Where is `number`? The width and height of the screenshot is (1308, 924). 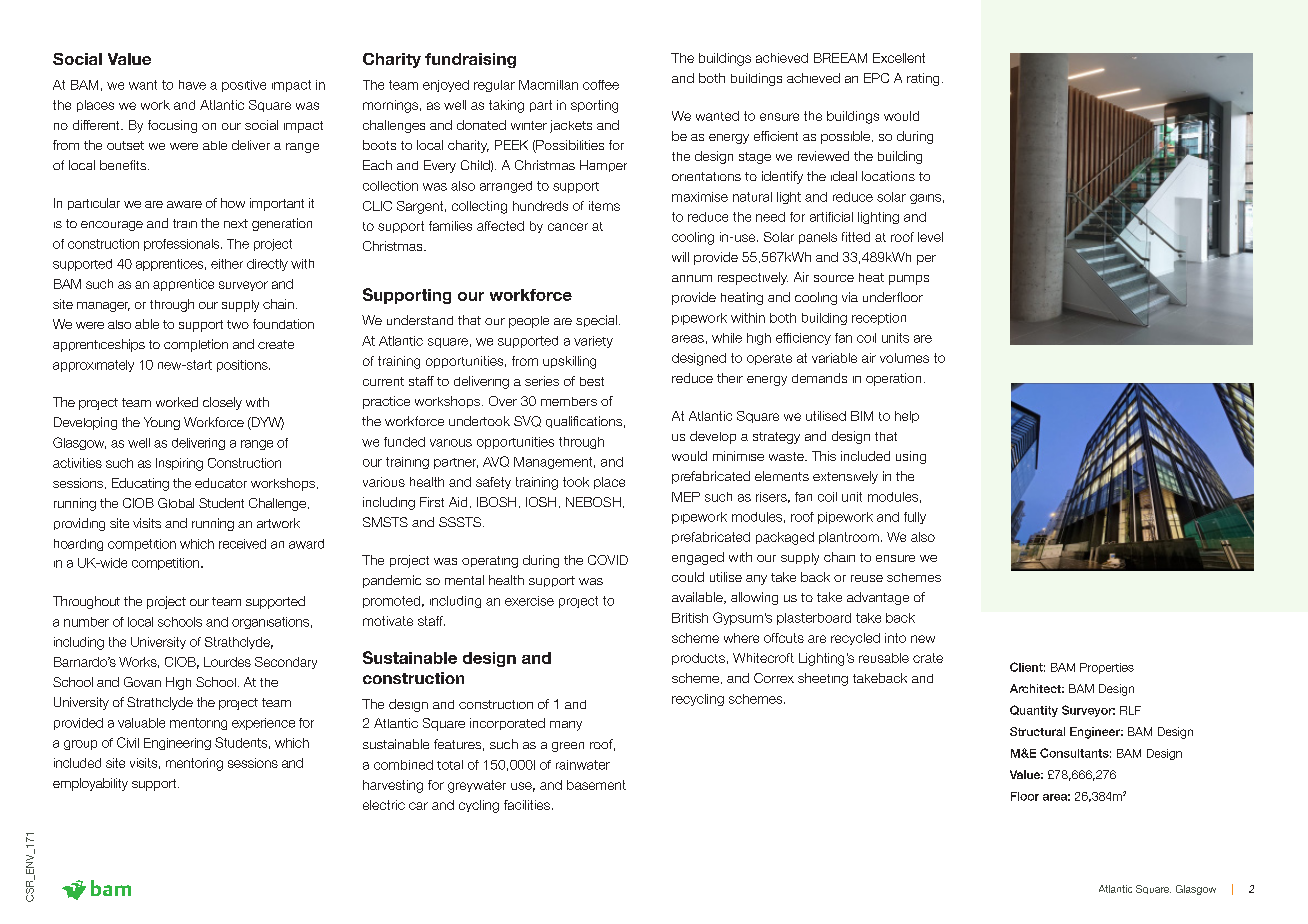
number is located at coordinates (86, 622).
